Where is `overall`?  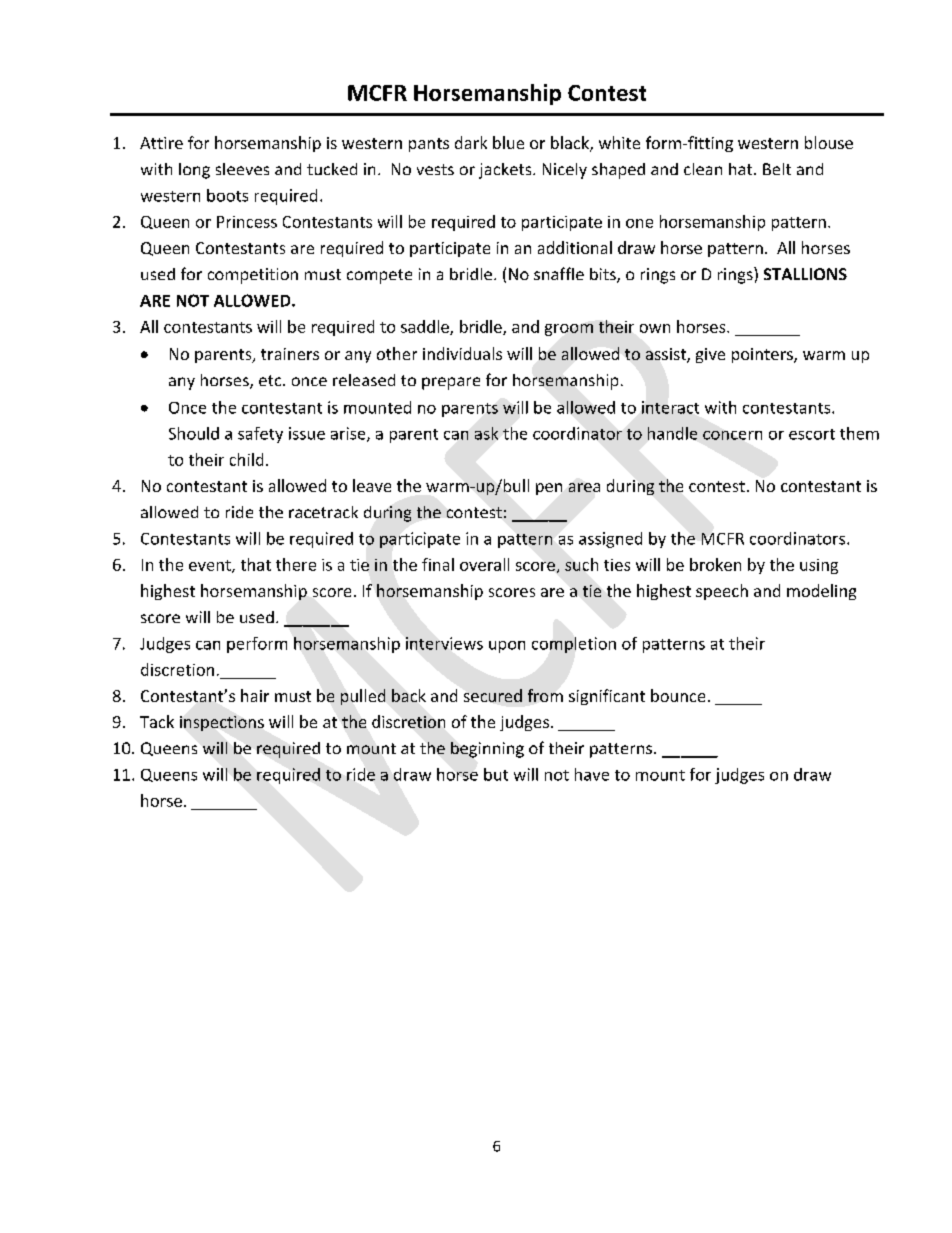 overall is located at coordinates (484, 564).
